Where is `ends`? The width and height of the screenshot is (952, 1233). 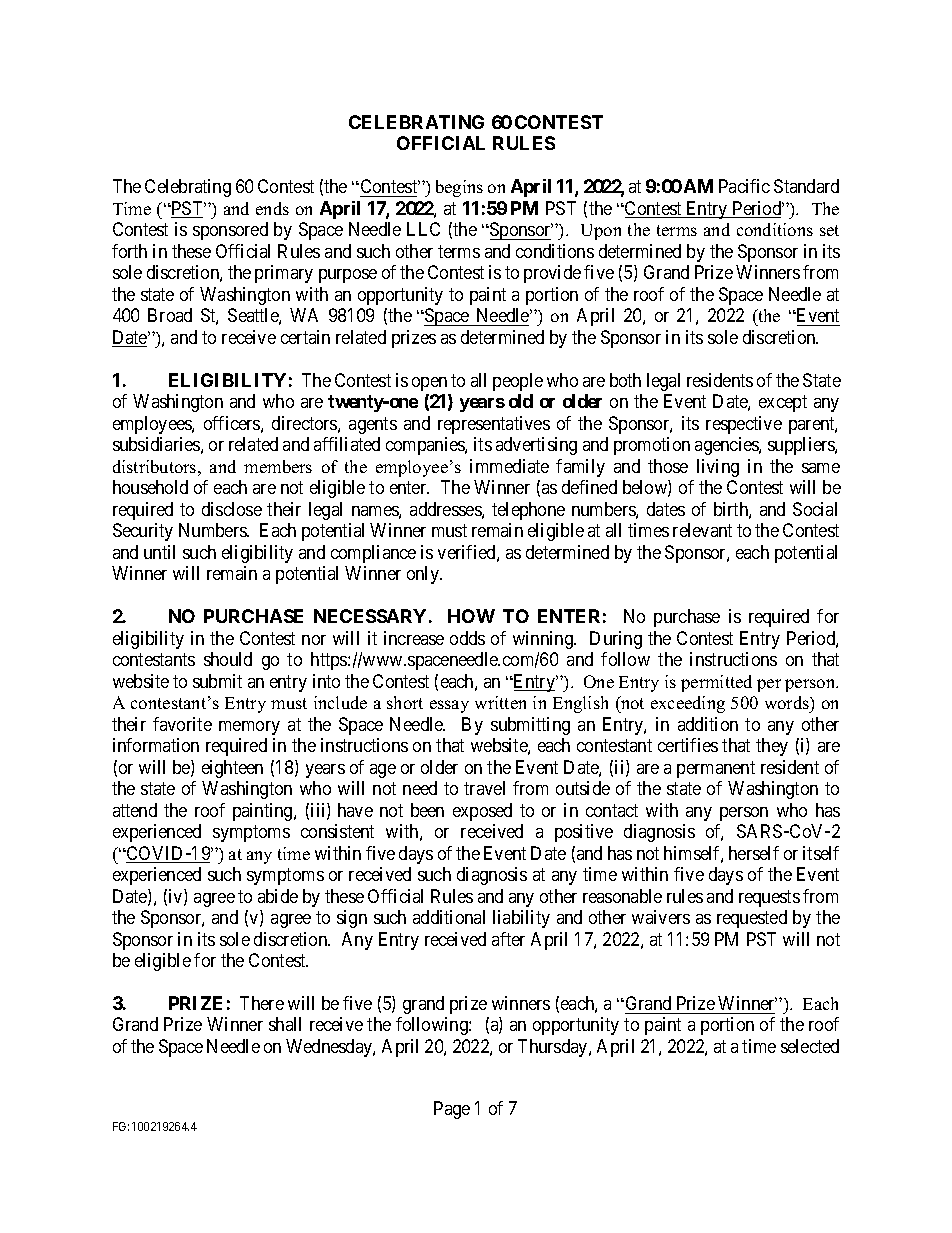
ends is located at coordinates (272, 208).
